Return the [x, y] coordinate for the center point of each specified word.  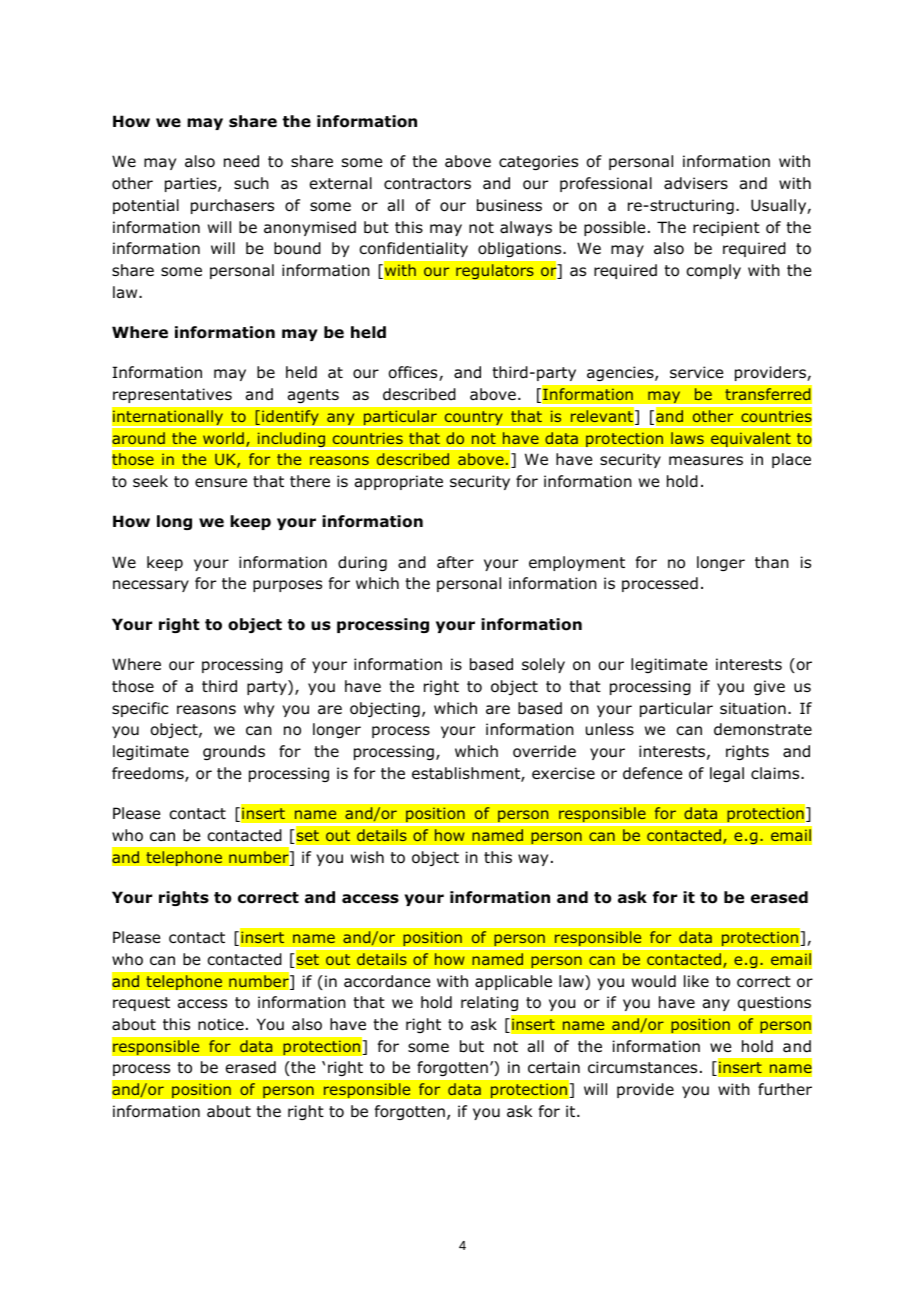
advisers [696, 183]
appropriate [399, 482]
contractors [427, 184]
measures [706, 460]
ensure [221, 483]
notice [221, 1024]
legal [727, 774]
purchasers [232, 206]
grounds [234, 752]
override [544, 751]
